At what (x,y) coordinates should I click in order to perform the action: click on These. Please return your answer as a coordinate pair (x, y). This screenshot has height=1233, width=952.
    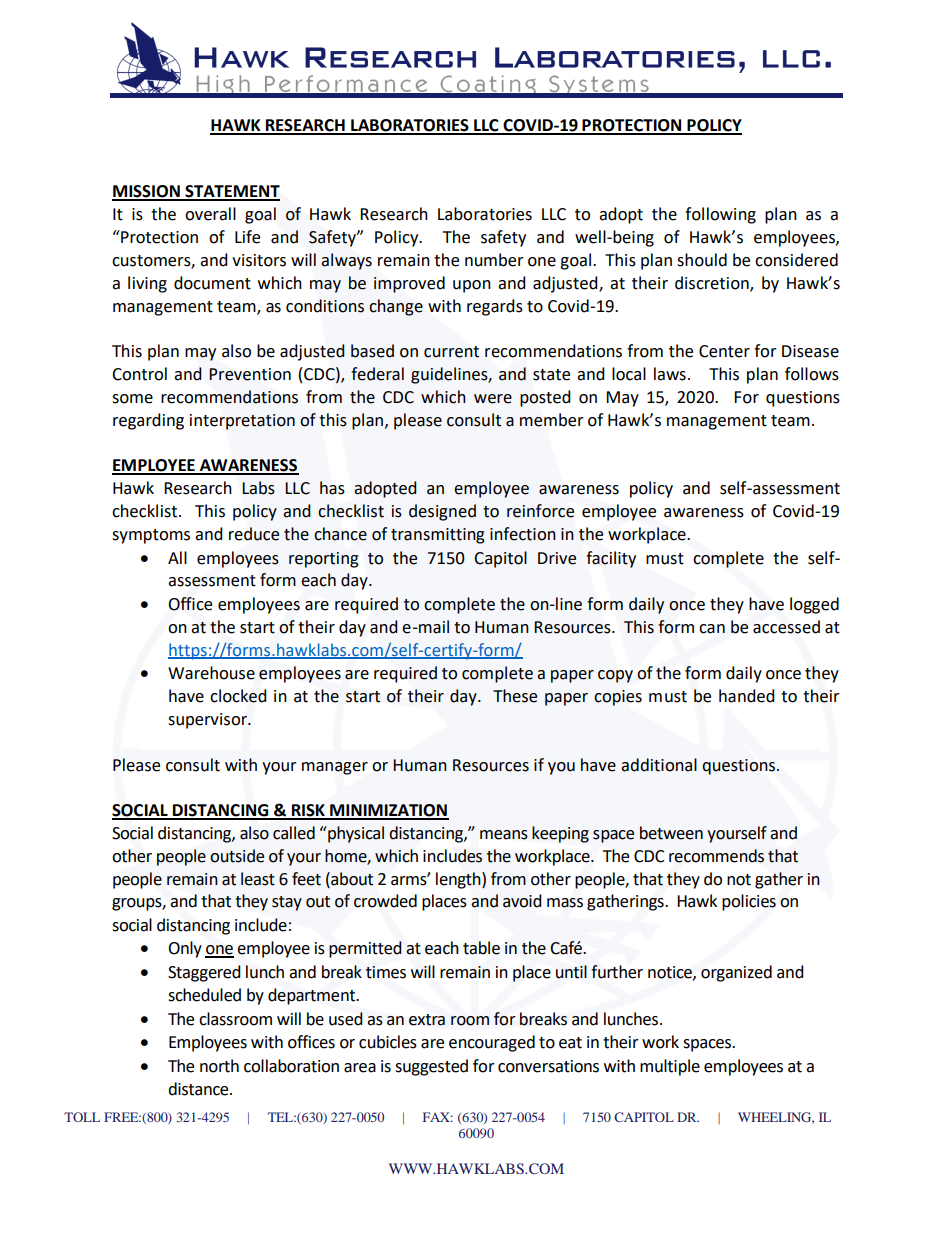
    Looking at the image, I should click on (515, 696).
